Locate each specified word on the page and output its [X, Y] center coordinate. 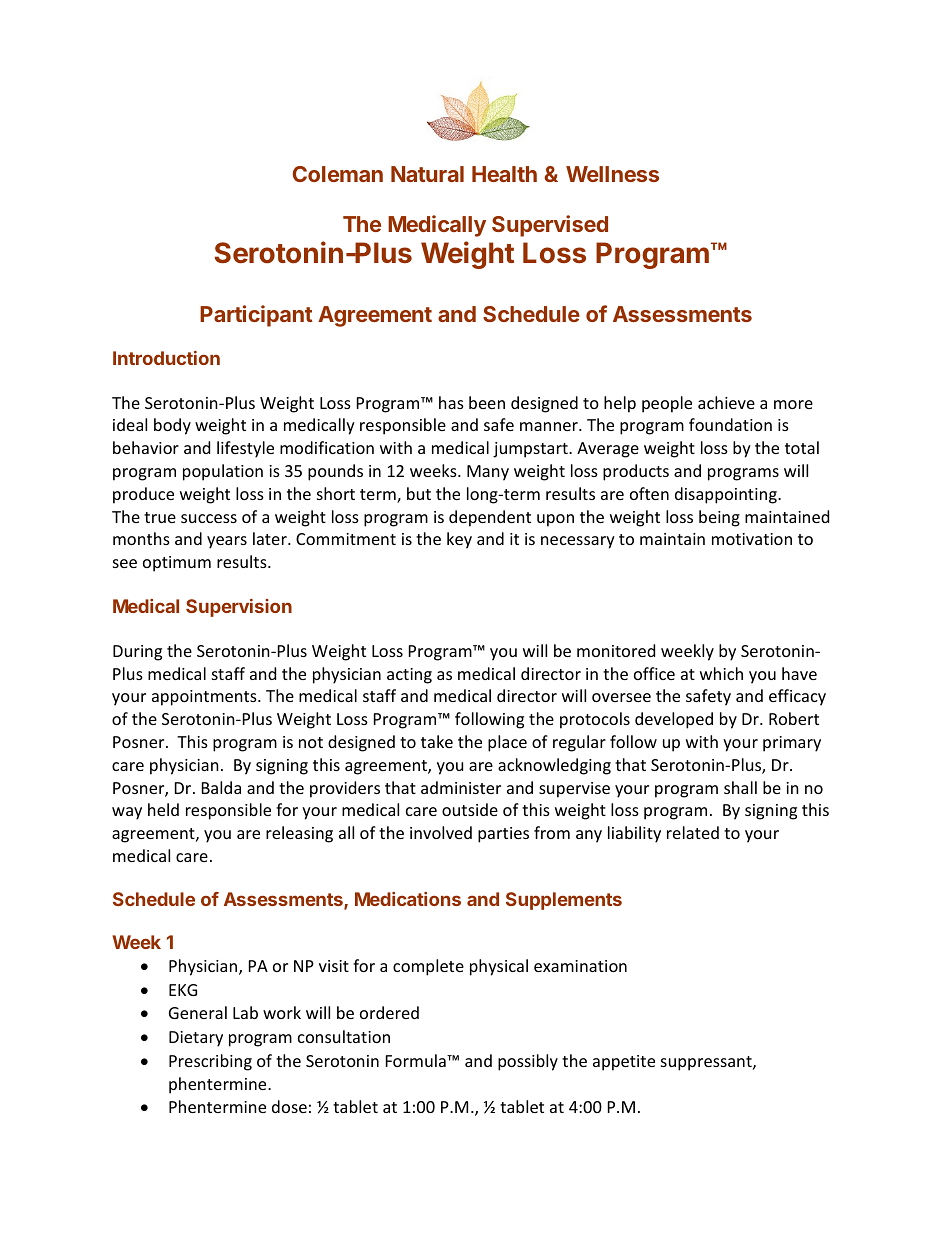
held [163, 809]
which [721, 673]
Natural [427, 174]
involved [441, 832]
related [693, 832]
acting [409, 676]
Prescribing [210, 1062]
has [451, 402]
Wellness [612, 174]
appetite [624, 1063]
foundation [730, 424]
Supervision [239, 608]
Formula [417, 1060]
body [172, 426]
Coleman [338, 174]
